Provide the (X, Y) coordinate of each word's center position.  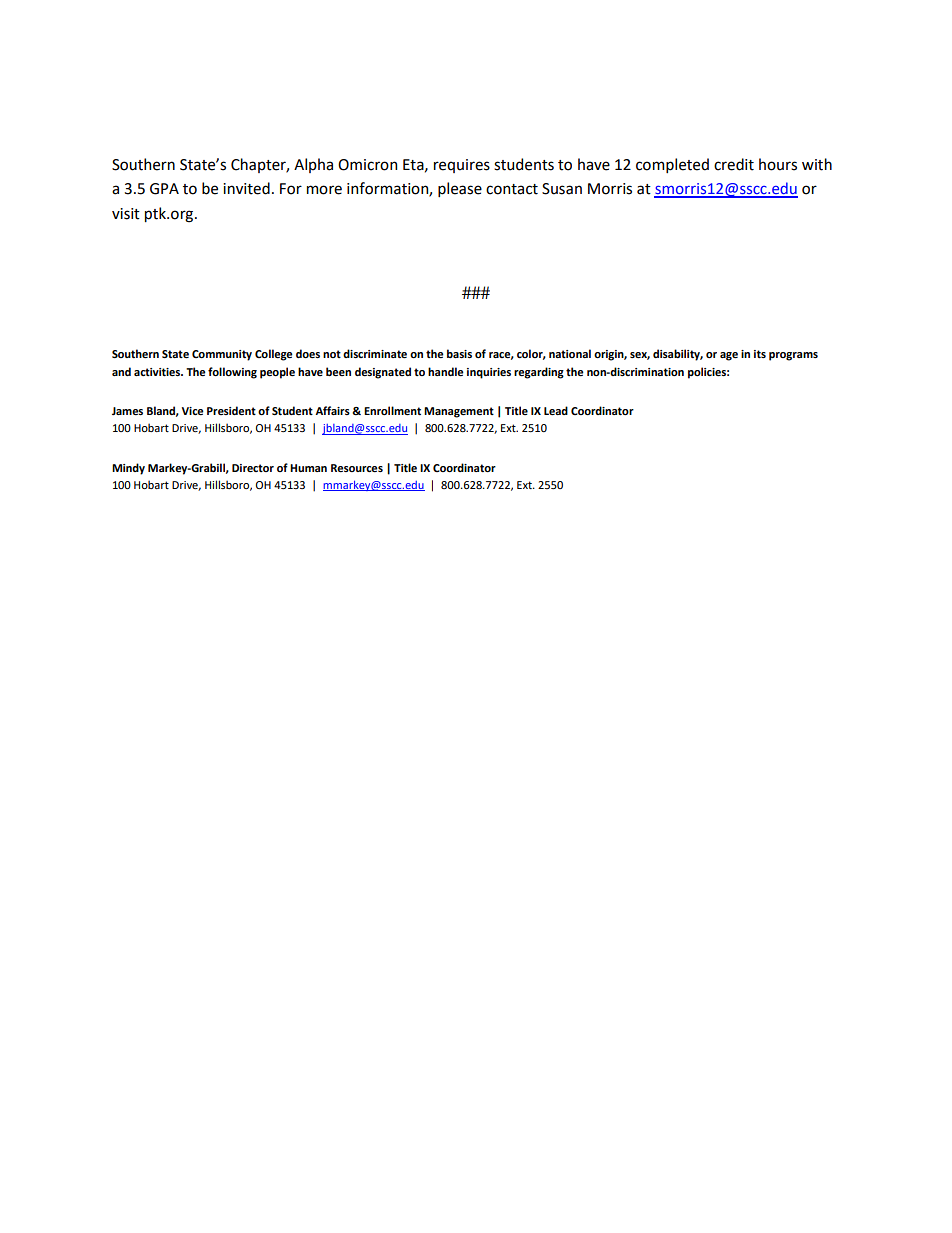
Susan (562, 189)
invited (246, 188)
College (274, 355)
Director (253, 468)
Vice (193, 411)
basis (459, 353)
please (460, 189)
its (760, 354)
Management (459, 412)
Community (222, 355)
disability (678, 355)
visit (126, 214)
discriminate (375, 353)
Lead (556, 410)
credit (734, 164)
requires (462, 166)
